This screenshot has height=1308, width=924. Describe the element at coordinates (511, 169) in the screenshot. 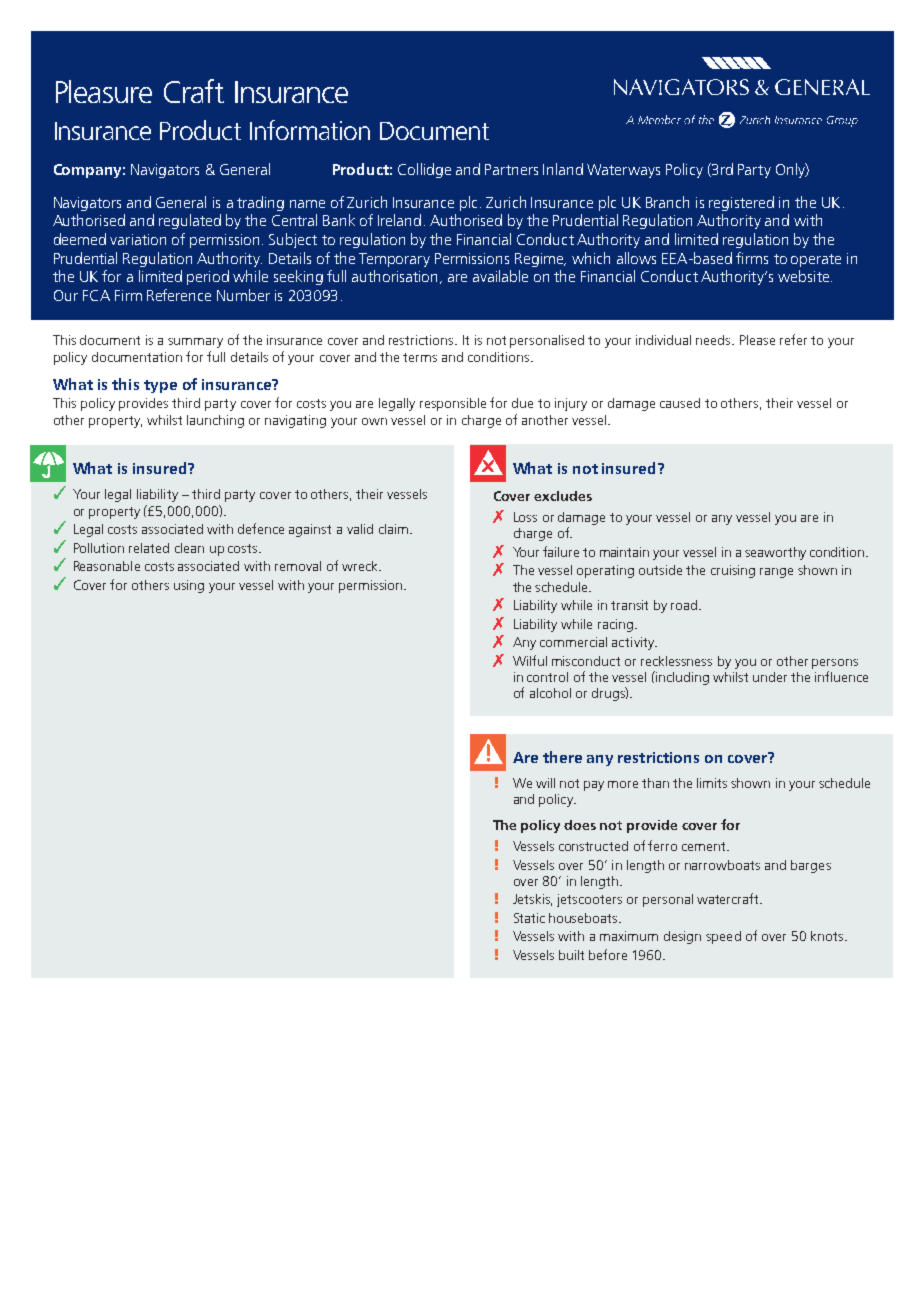

I see `Partners` at that location.
